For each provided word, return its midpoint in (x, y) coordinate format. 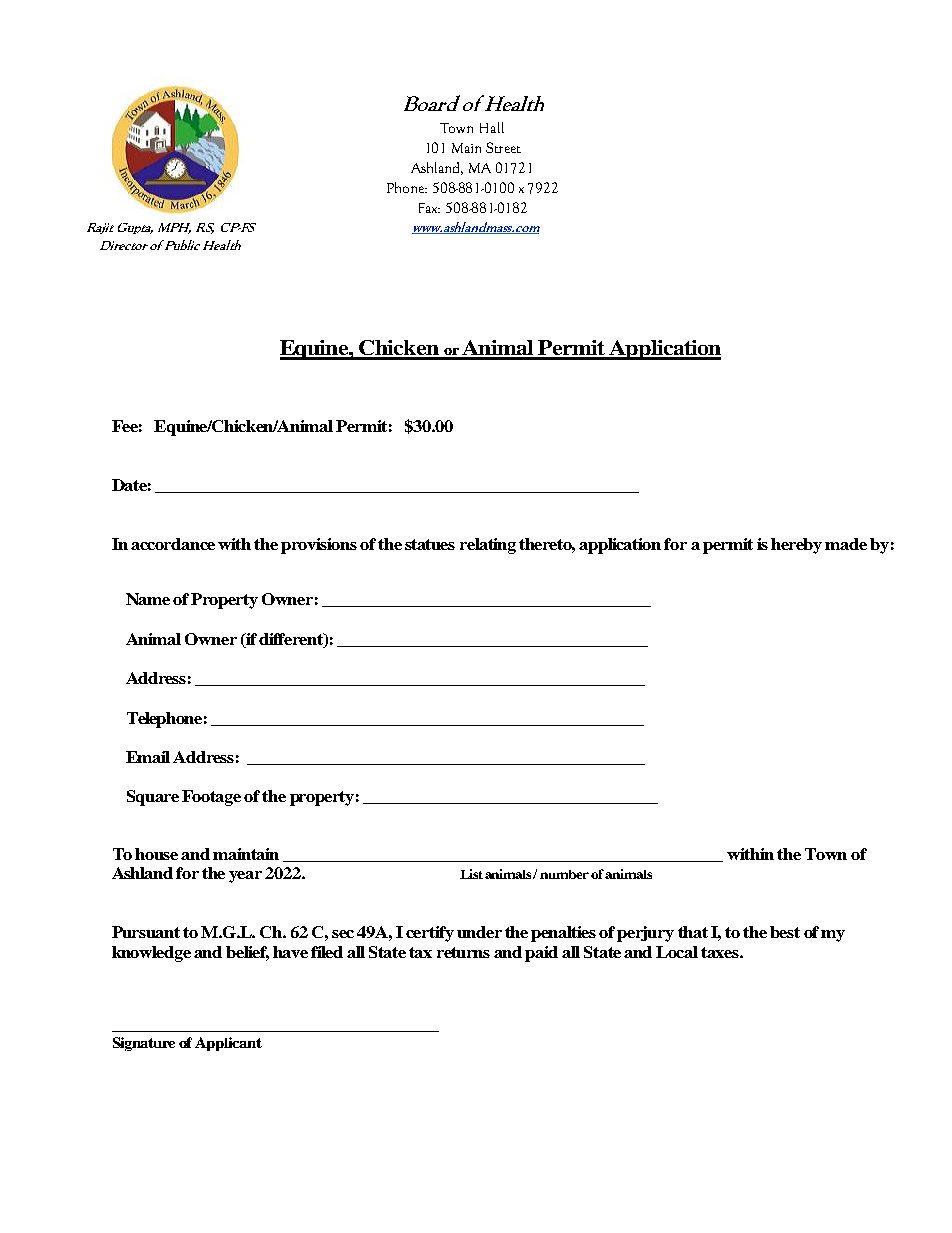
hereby (796, 546)
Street (503, 147)
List (471, 874)
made (846, 544)
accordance (173, 544)
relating (488, 546)
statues (430, 544)
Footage (211, 798)
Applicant (228, 1044)
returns (463, 952)
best (785, 932)
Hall (492, 127)
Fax (429, 208)
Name (148, 599)
